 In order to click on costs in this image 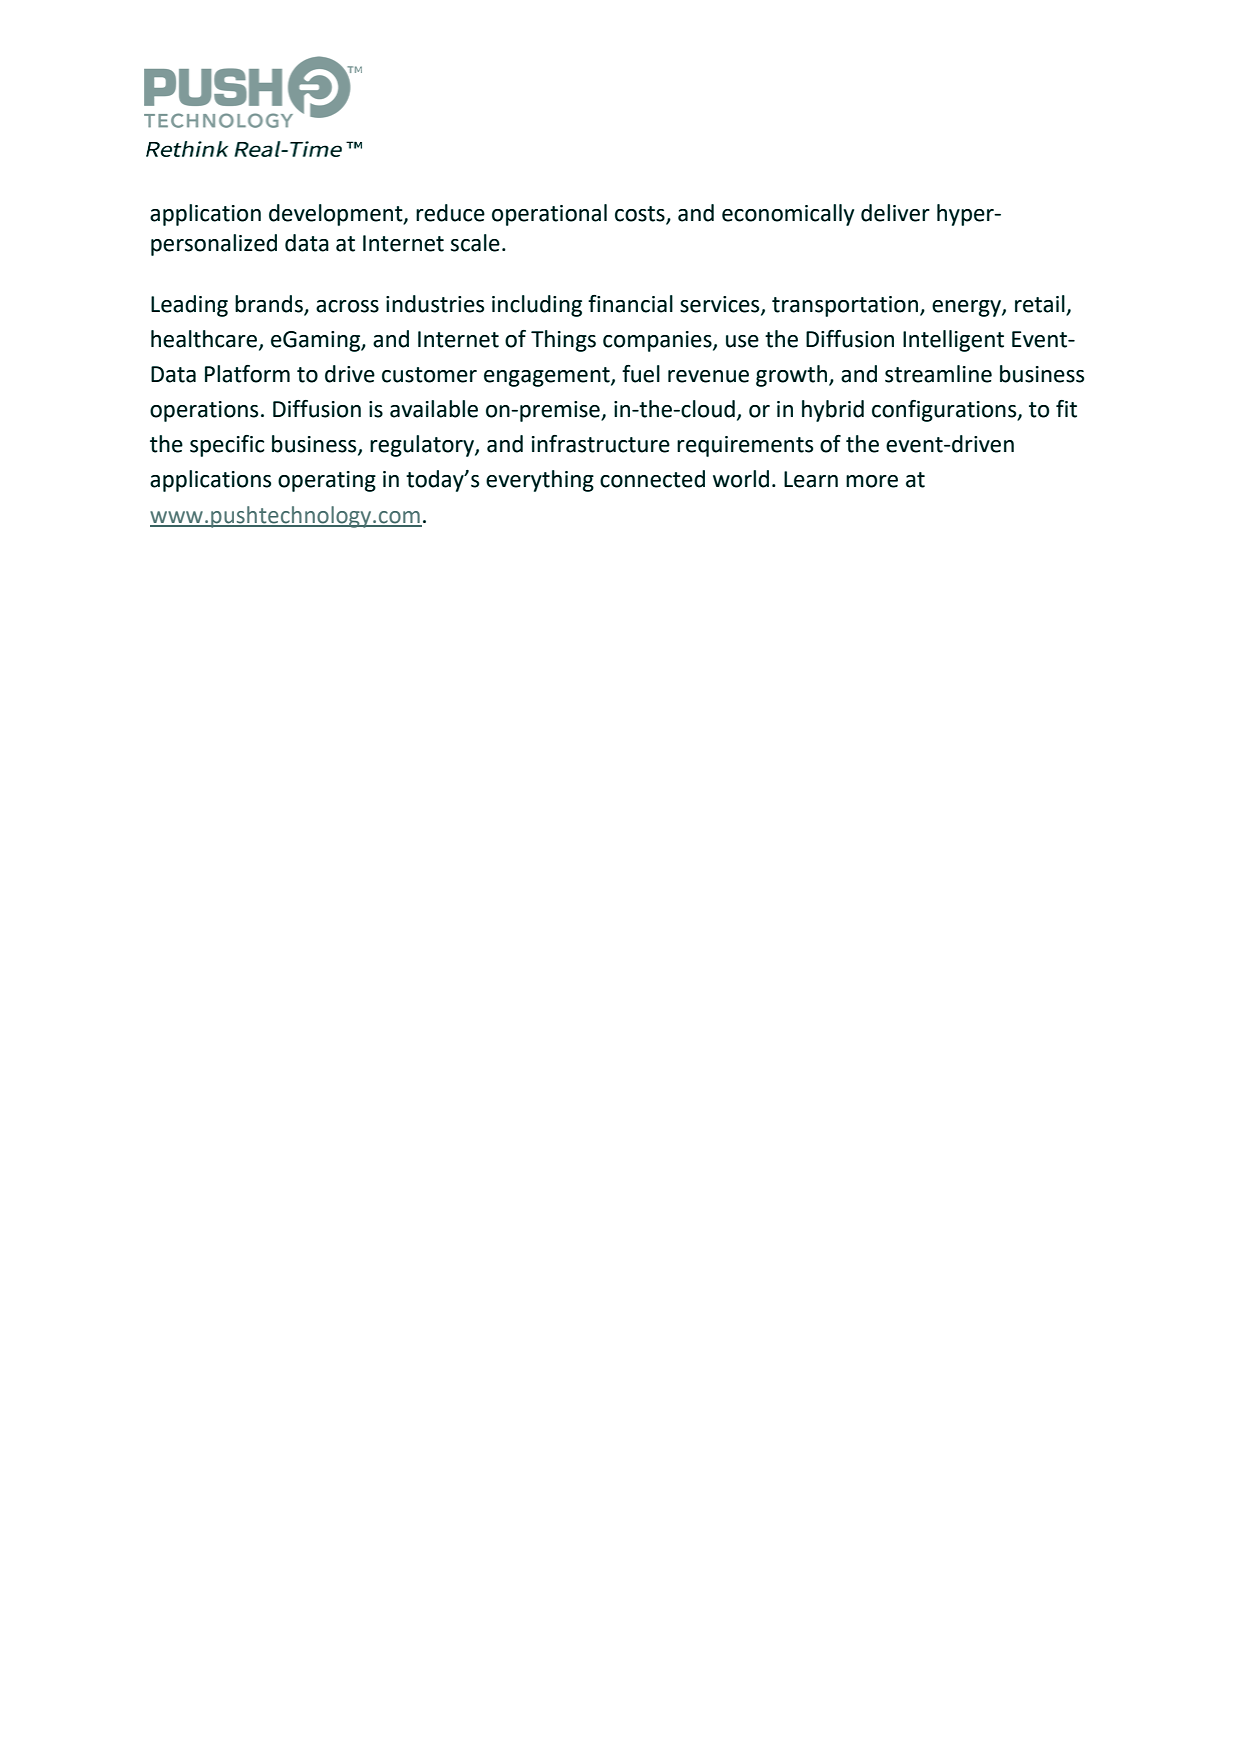, I will do `click(640, 214)`.
